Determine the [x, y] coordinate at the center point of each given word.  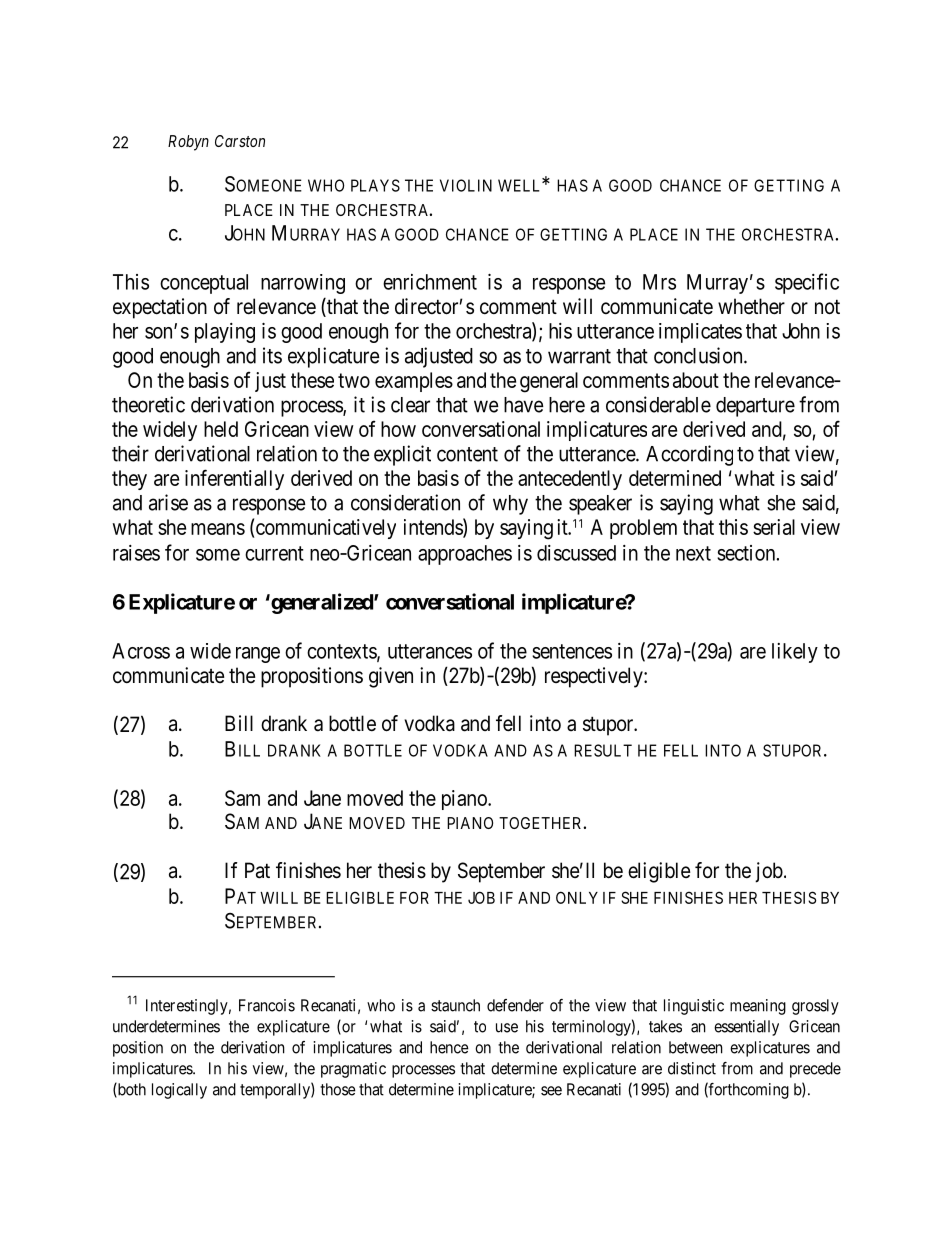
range [258, 655]
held [221, 429]
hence [449, 1047]
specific [807, 283]
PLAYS [375, 185]
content [467, 454]
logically [179, 1091]
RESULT [603, 750]
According [689, 455]
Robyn [188, 143]
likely [795, 653]
